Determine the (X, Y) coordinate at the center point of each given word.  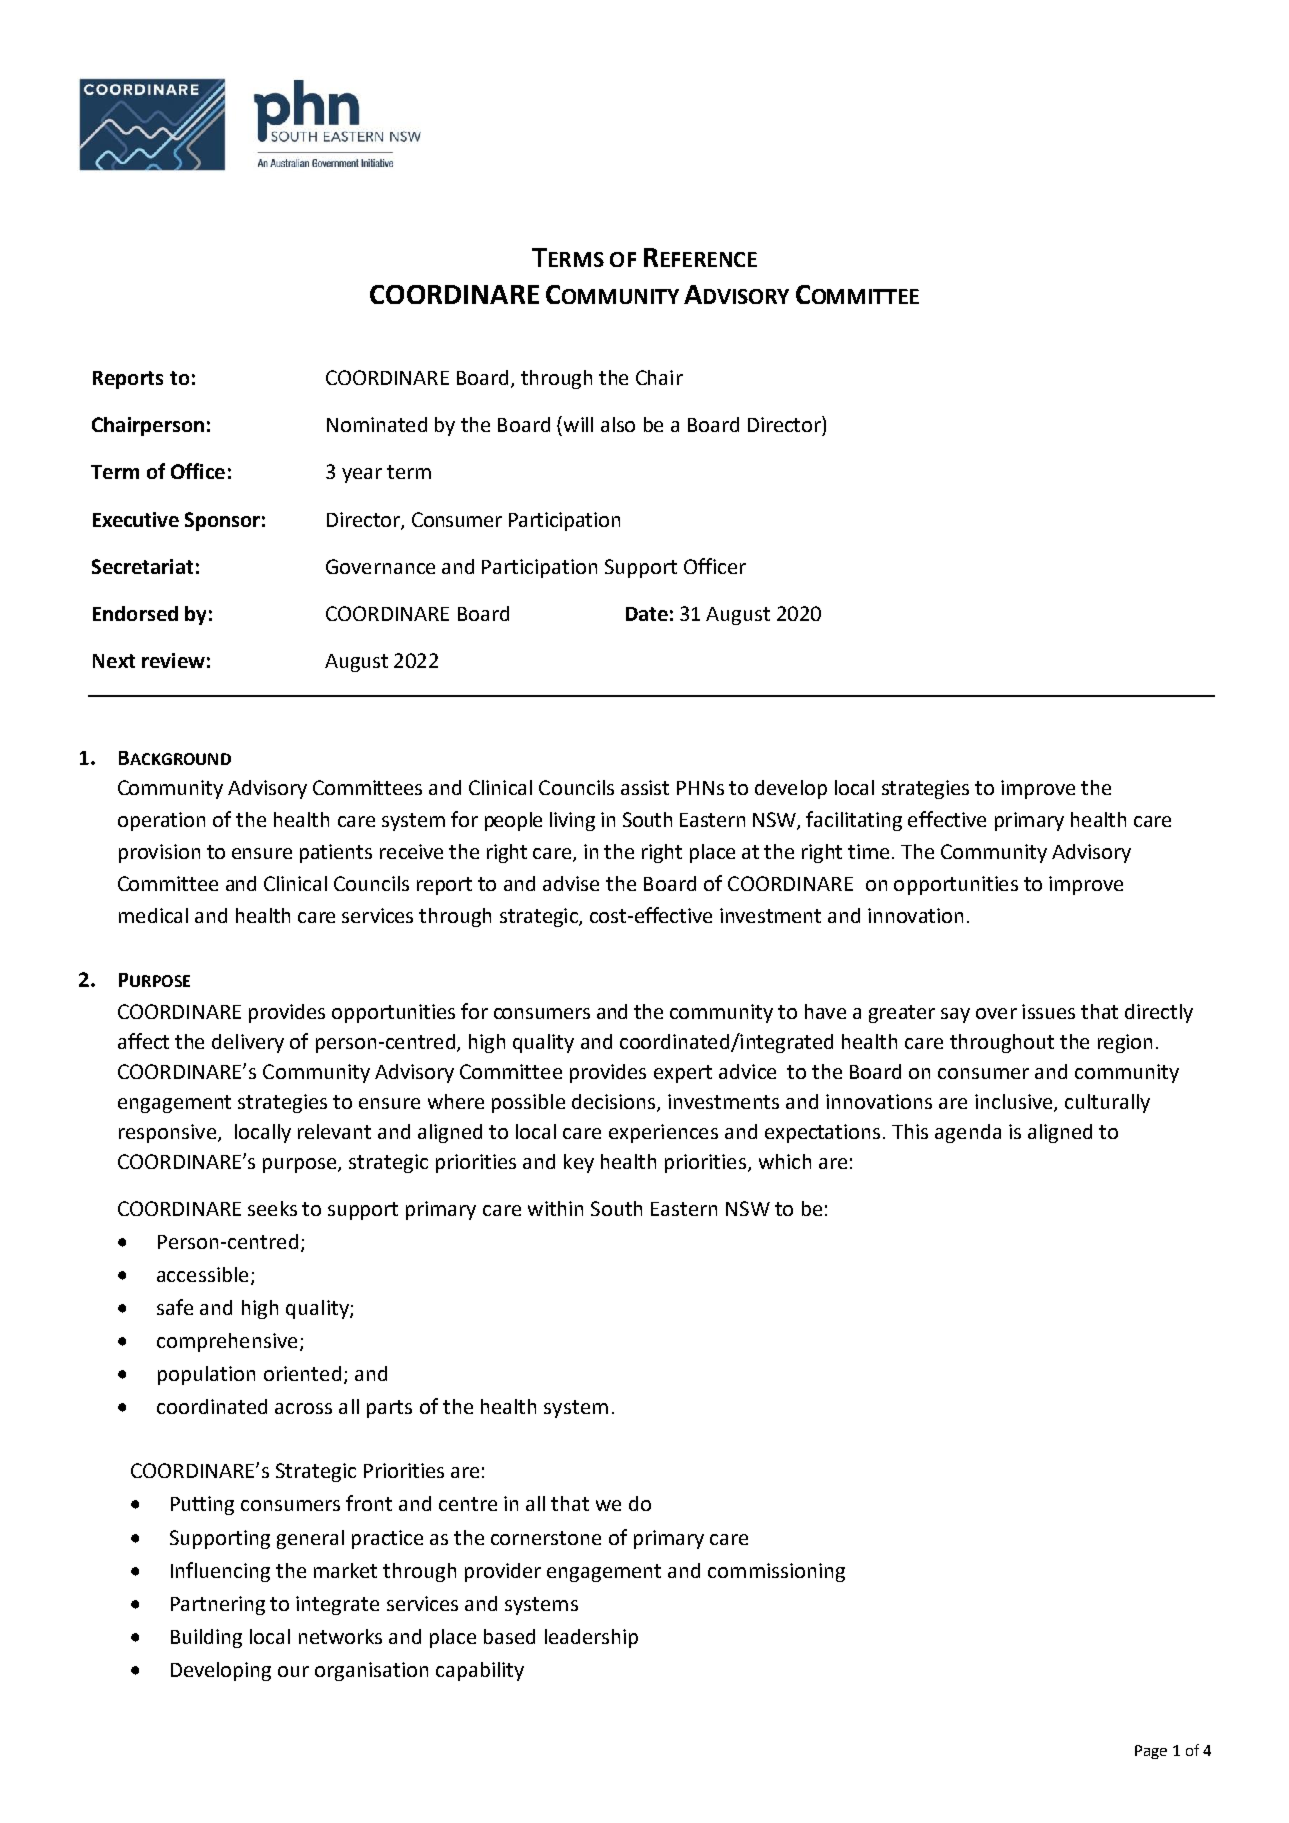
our (293, 1671)
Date (647, 614)
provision (159, 853)
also (618, 424)
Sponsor (222, 521)
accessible (202, 1274)
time (868, 851)
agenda (968, 1133)
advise (571, 883)
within (555, 1208)
